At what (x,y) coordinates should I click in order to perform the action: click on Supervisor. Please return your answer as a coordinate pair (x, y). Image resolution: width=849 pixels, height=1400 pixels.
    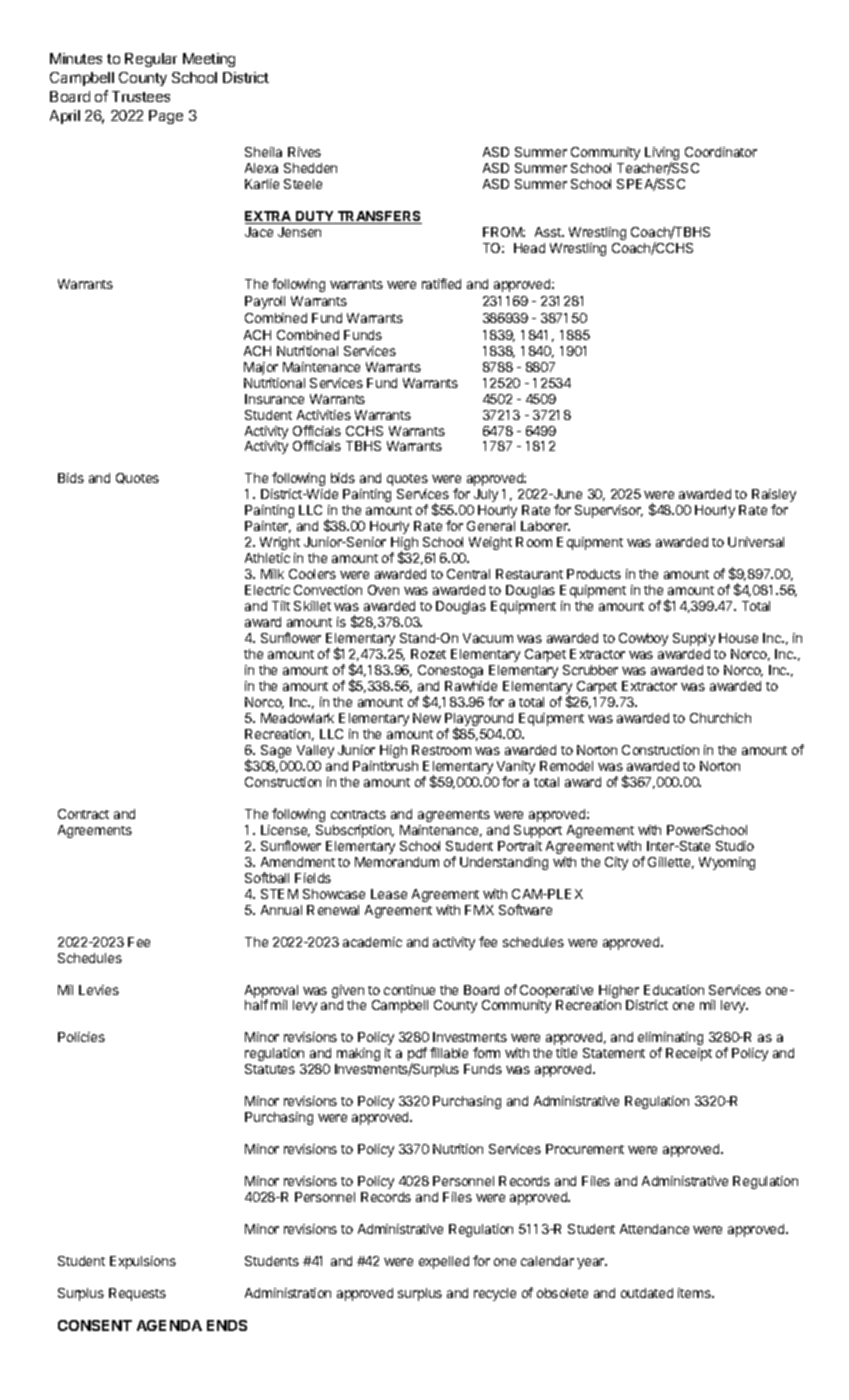
    Looking at the image, I should click on (609, 511).
